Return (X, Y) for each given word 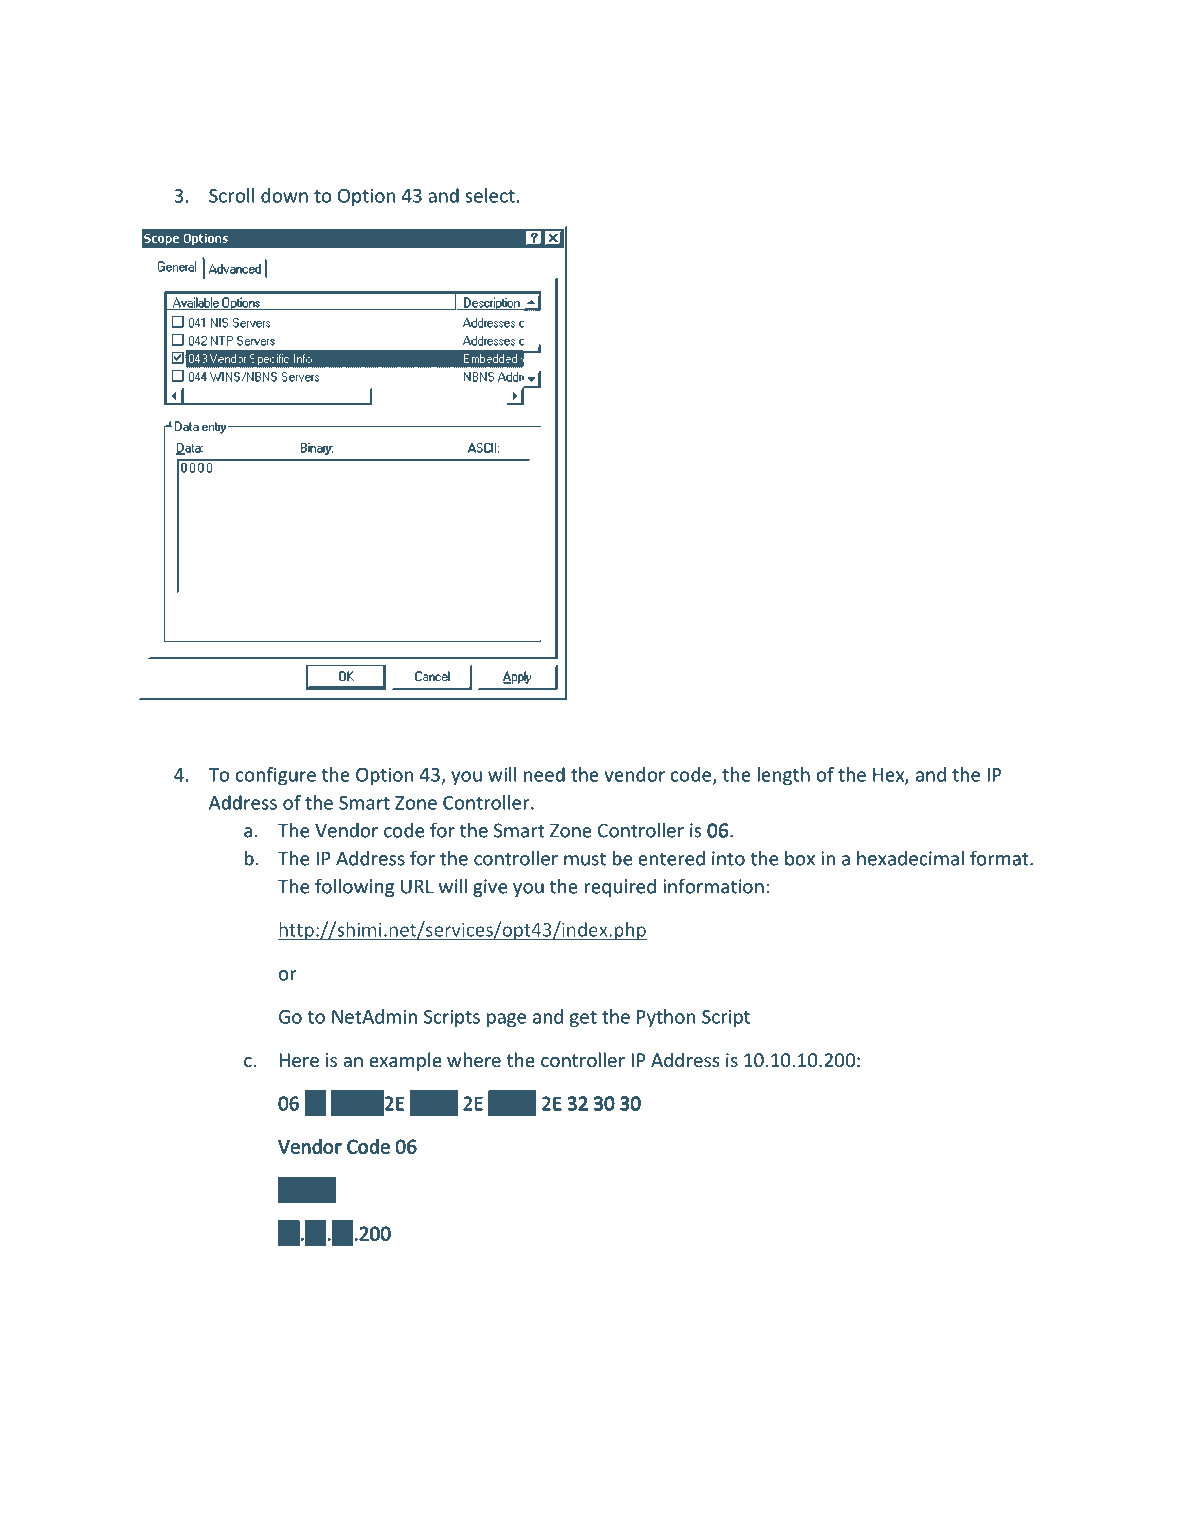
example (405, 1061)
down (284, 195)
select (490, 195)
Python (666, 1018)
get (583, 1019)
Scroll (231, 195)
